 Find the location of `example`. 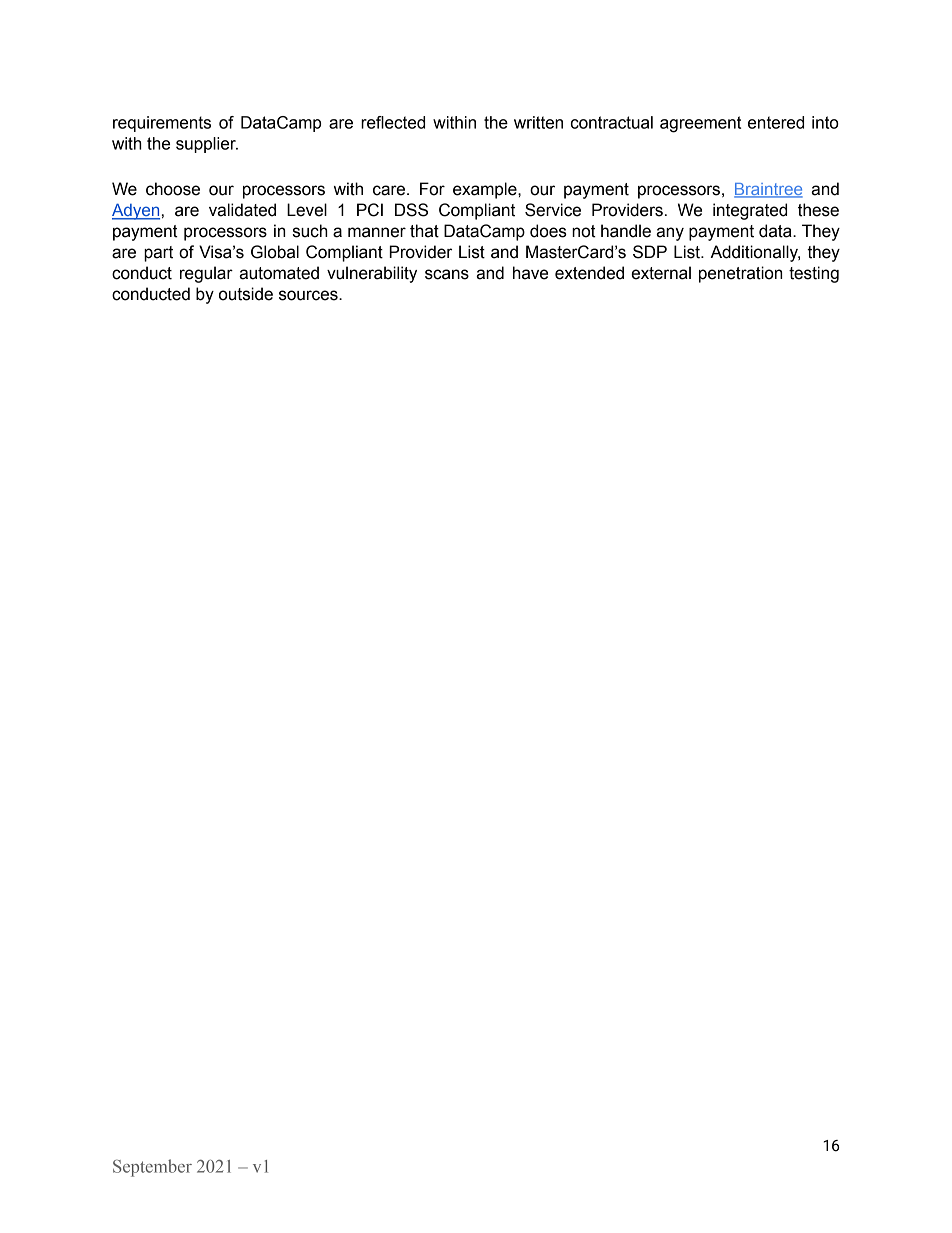

example is located at coordinates (486, 190).
